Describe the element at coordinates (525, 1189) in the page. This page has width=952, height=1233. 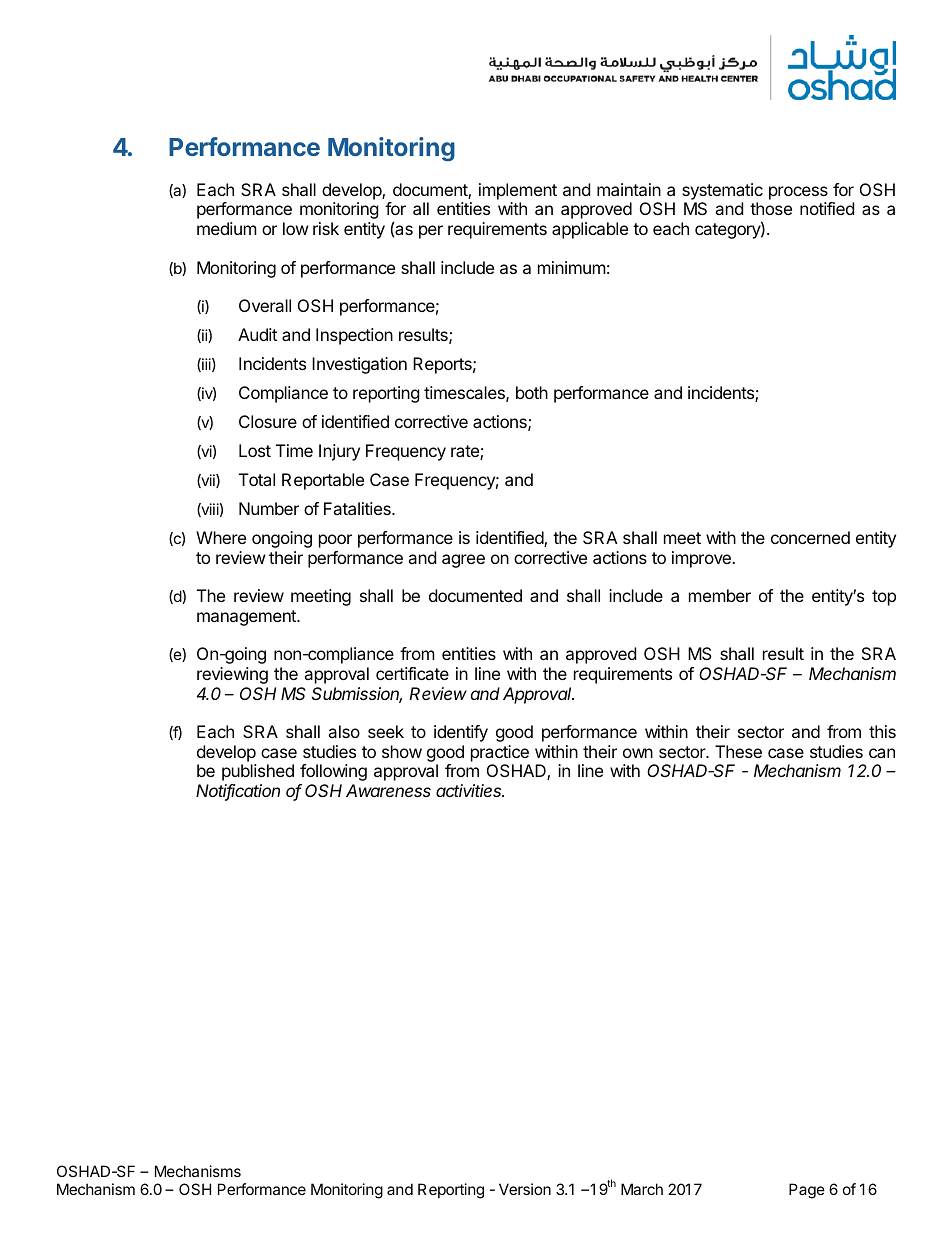
I see `Version` at that location.
